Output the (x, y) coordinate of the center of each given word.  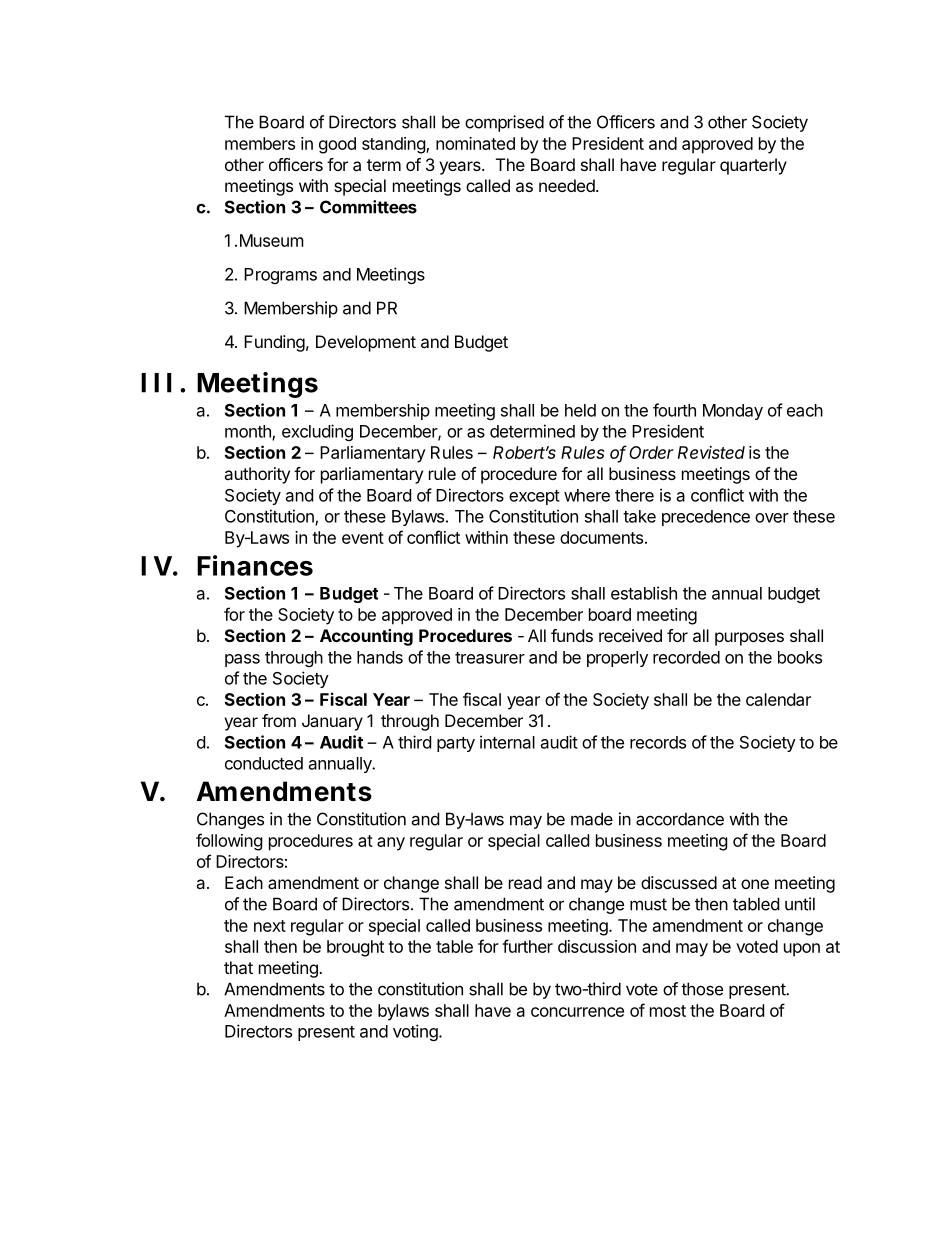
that (238, 967)
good (337, 145)
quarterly (753, 166)
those (702, 989)
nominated (475, 143)
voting (416, 1032)
